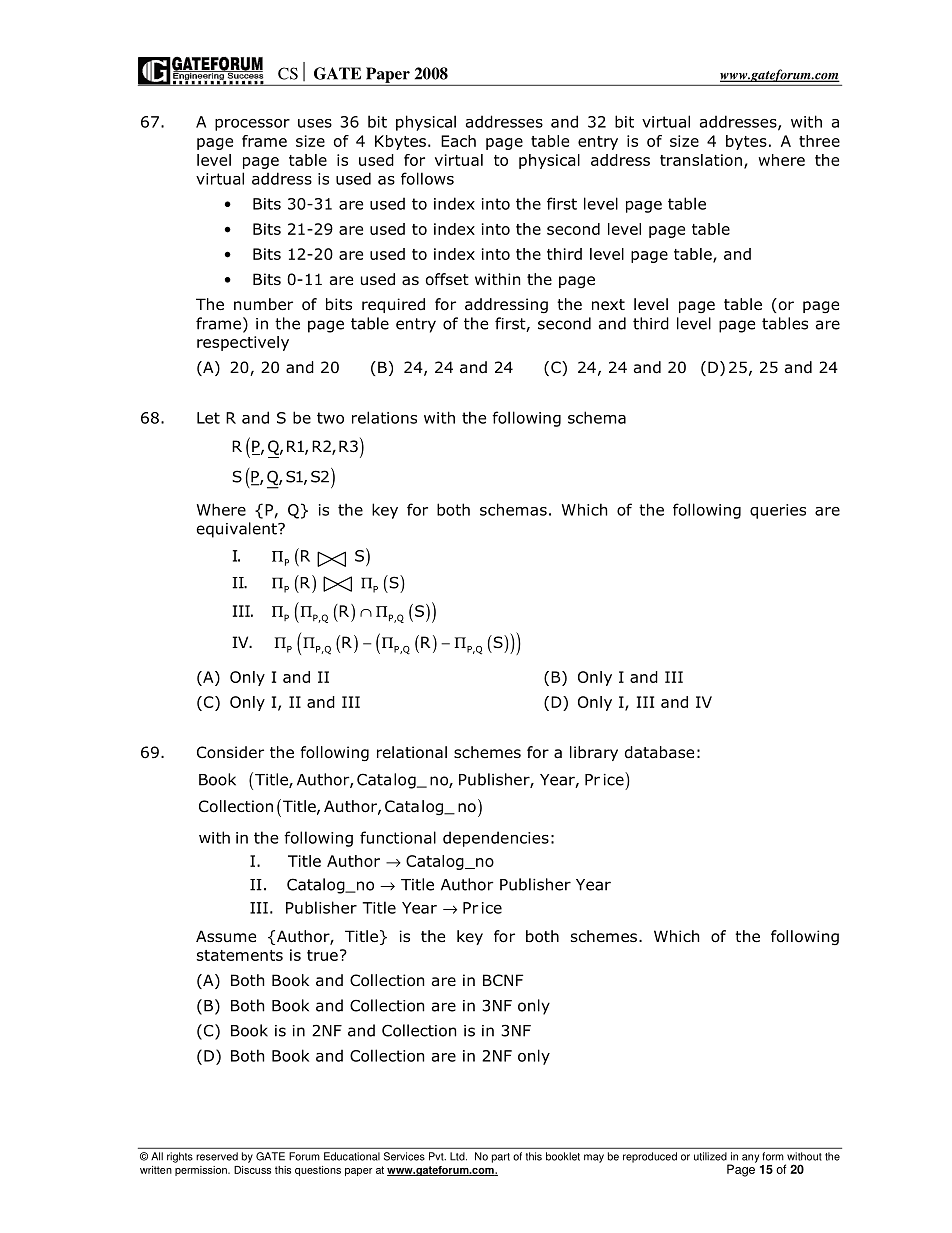 Image resolution: width=952 pixels, height=1233 pixels. Describe the element at coordinates (458, 141) in the screenshot. I see `Each` at that location.
